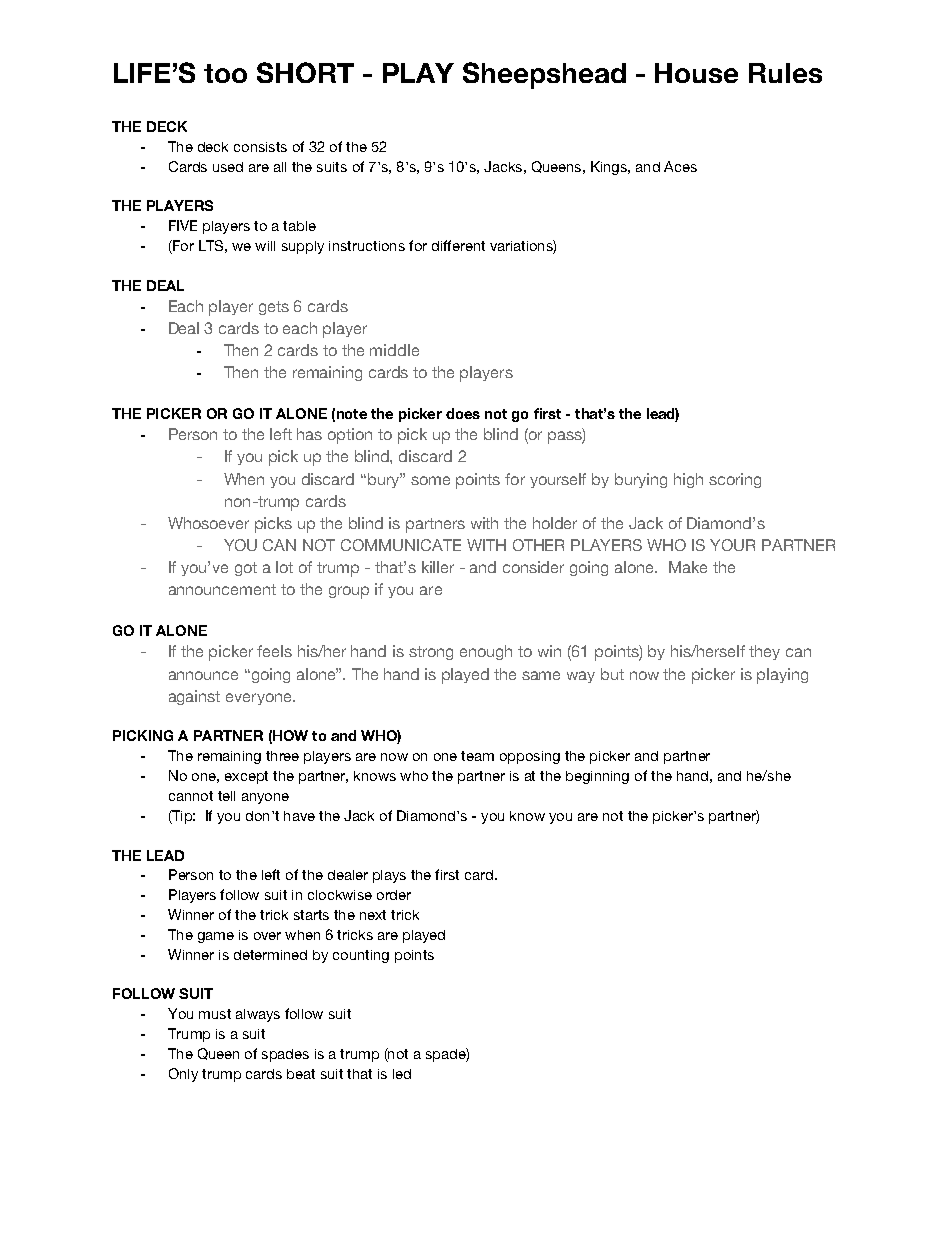 Image resolution: width=952 pixels, height=1233 pixels. Describe the element at coordinates (258, 1015) in the screenshot. I see `always` at that location.
